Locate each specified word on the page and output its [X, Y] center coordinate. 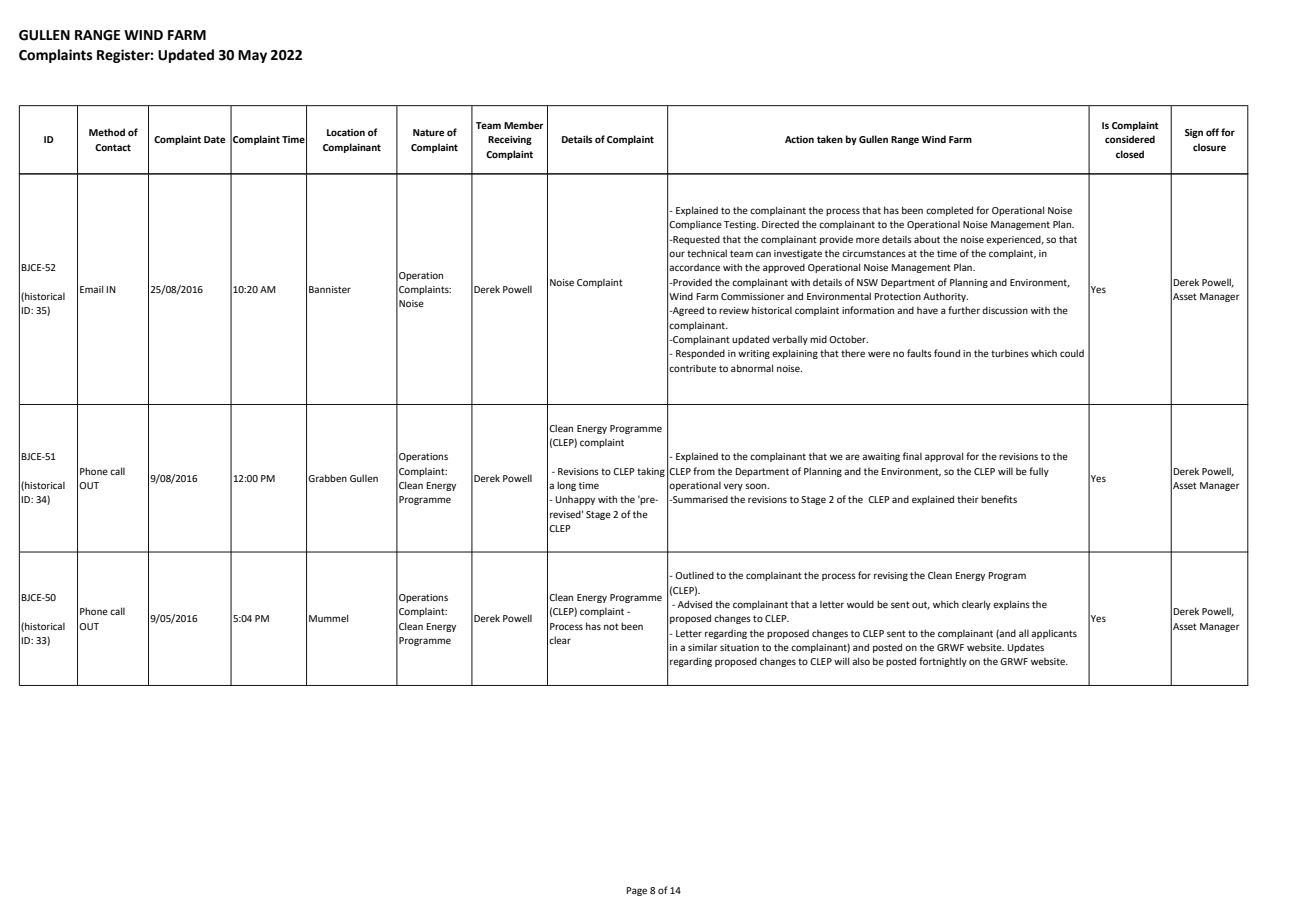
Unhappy [575, 500]
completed [949, 211]
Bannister [330, 289]
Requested [695, 240]
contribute [692, 368]
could [1072, 353]
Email [91, 289]
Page [636, 891]
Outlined [694, 575]
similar [703, 647]
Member [523, 125]
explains [1011, 605]
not [611, 626]
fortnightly [943, 662]
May [252, 56]
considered [1130, 139]
